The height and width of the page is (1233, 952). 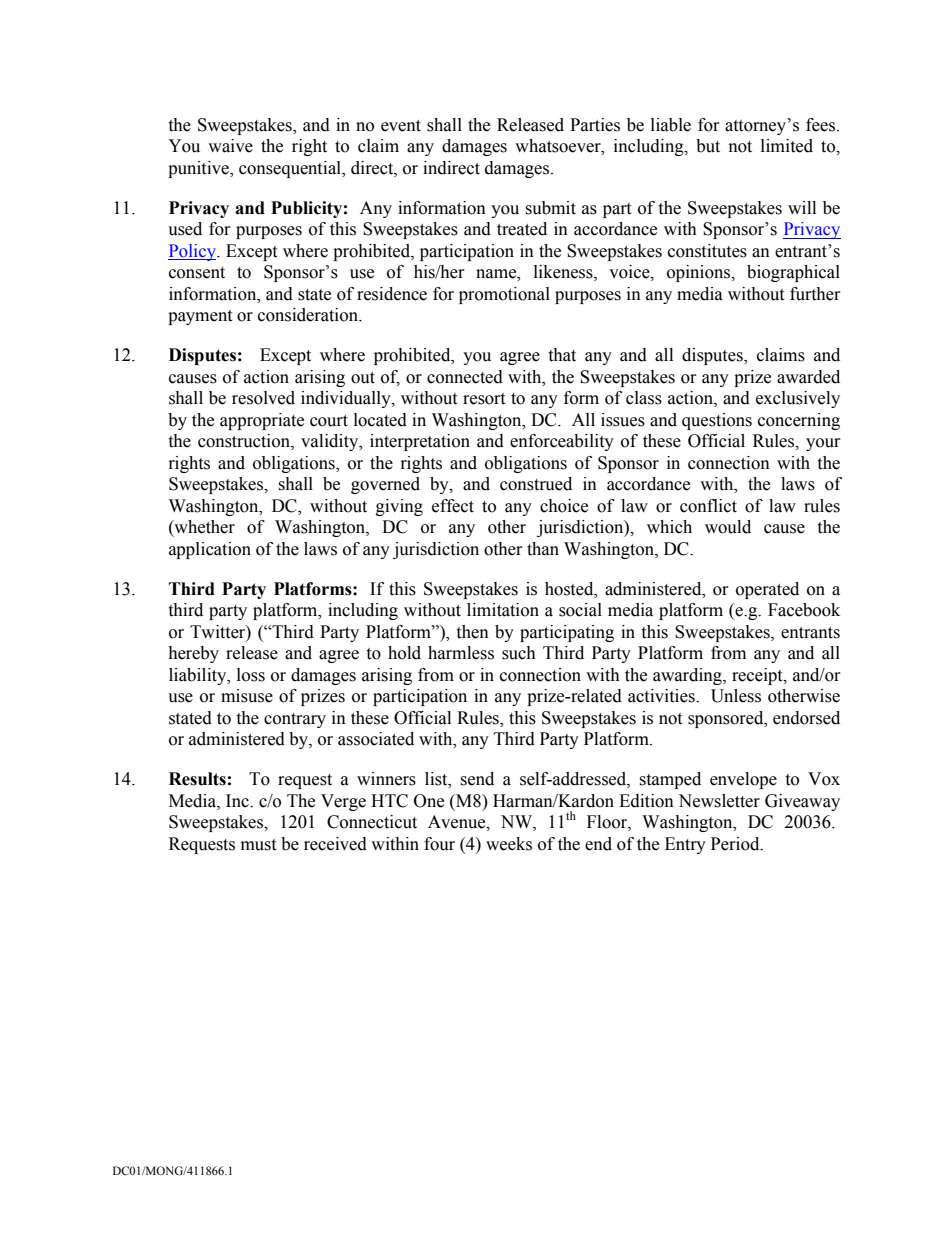 I want to click on construed, so click(x=536, y=484).
